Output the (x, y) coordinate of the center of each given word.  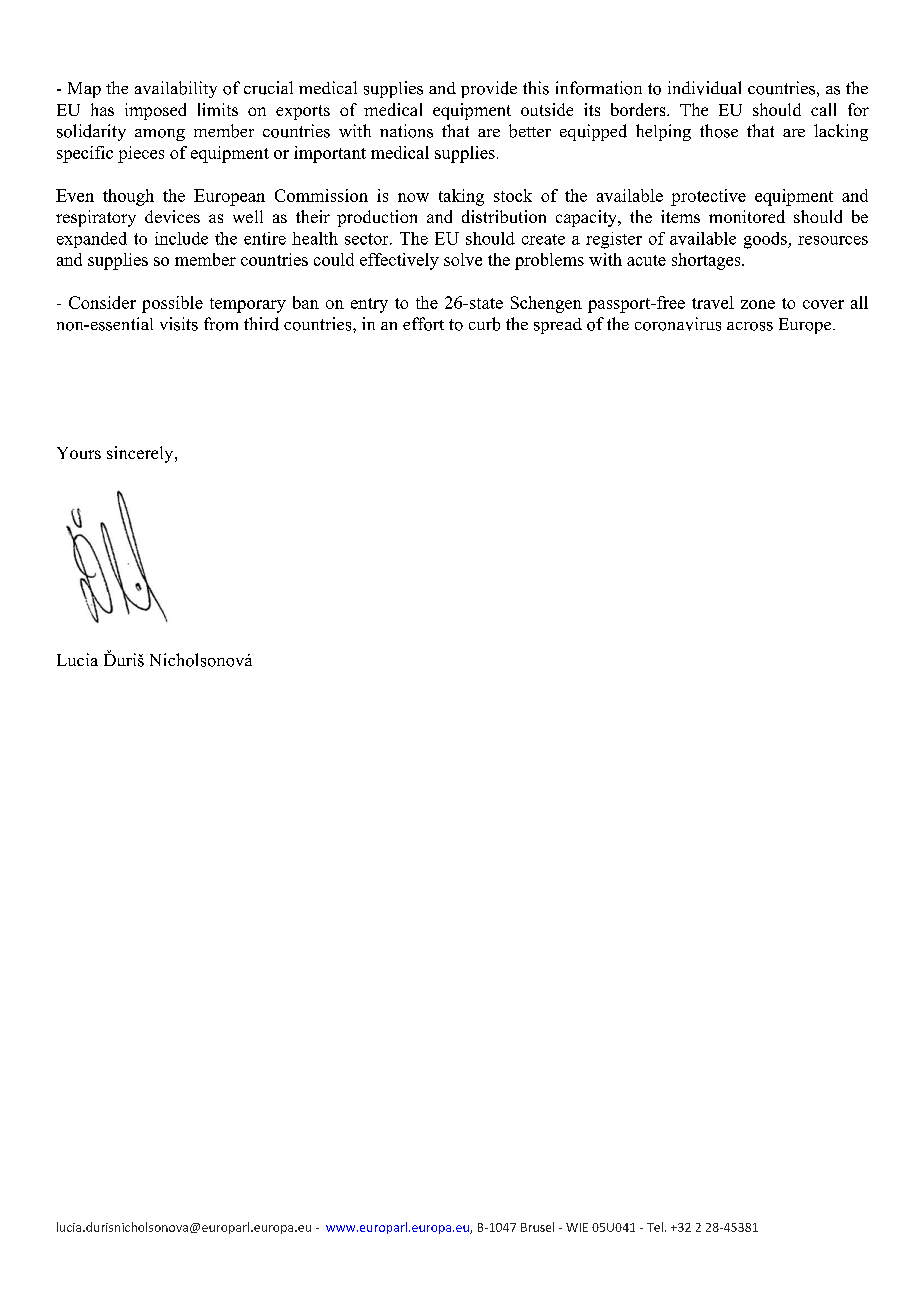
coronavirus (678, 324)
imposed (155, 111)
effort (423, 324)
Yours (79, 453)
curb (484, 324)
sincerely (141, 454)
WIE (577, 1227)
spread (558, 326)
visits (179, 324)
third (261, 324)
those (719, 131)
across (750, 326)
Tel (655, 1227)
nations (406, 131)
